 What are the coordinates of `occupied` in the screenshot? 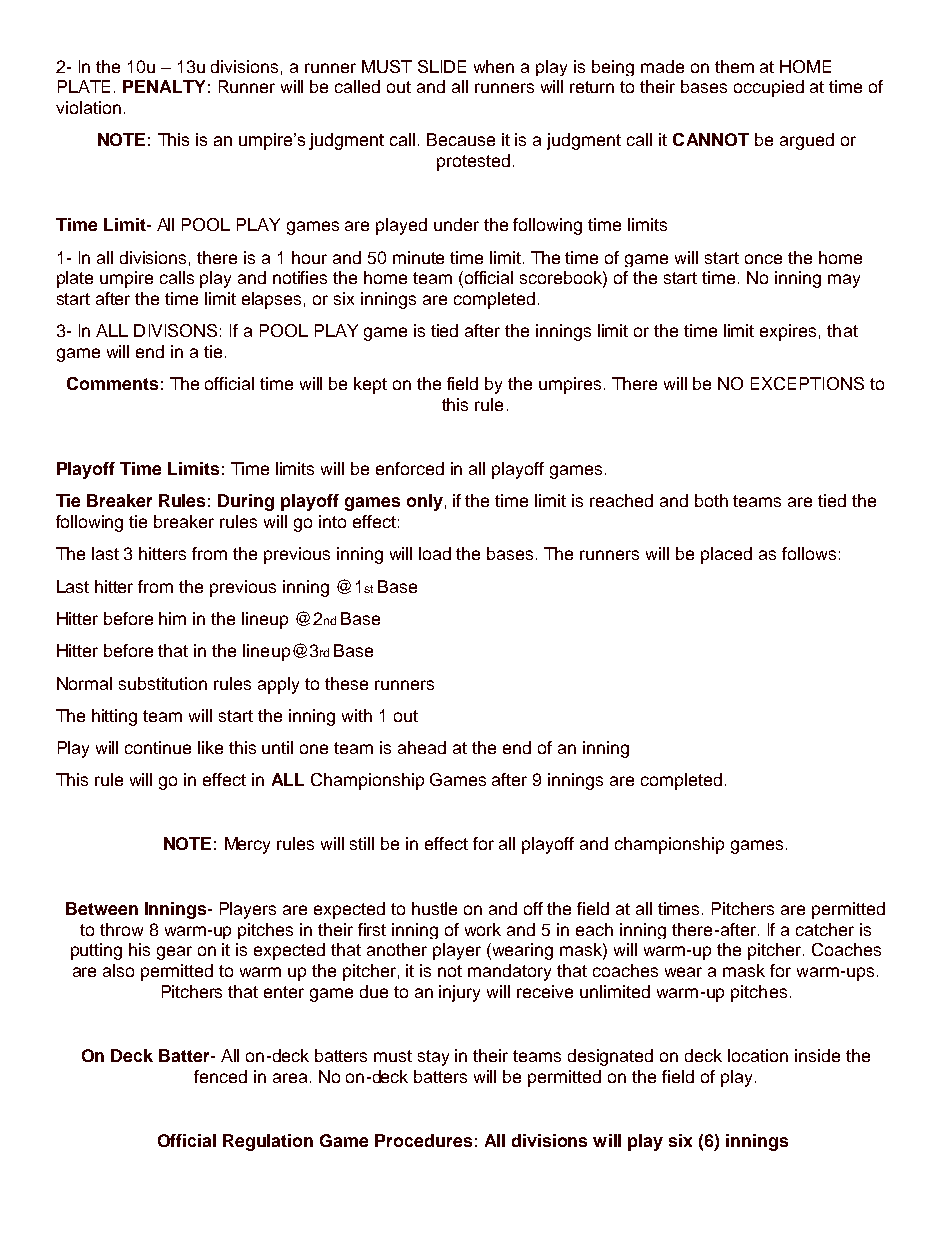 It's located at (769, 88).
